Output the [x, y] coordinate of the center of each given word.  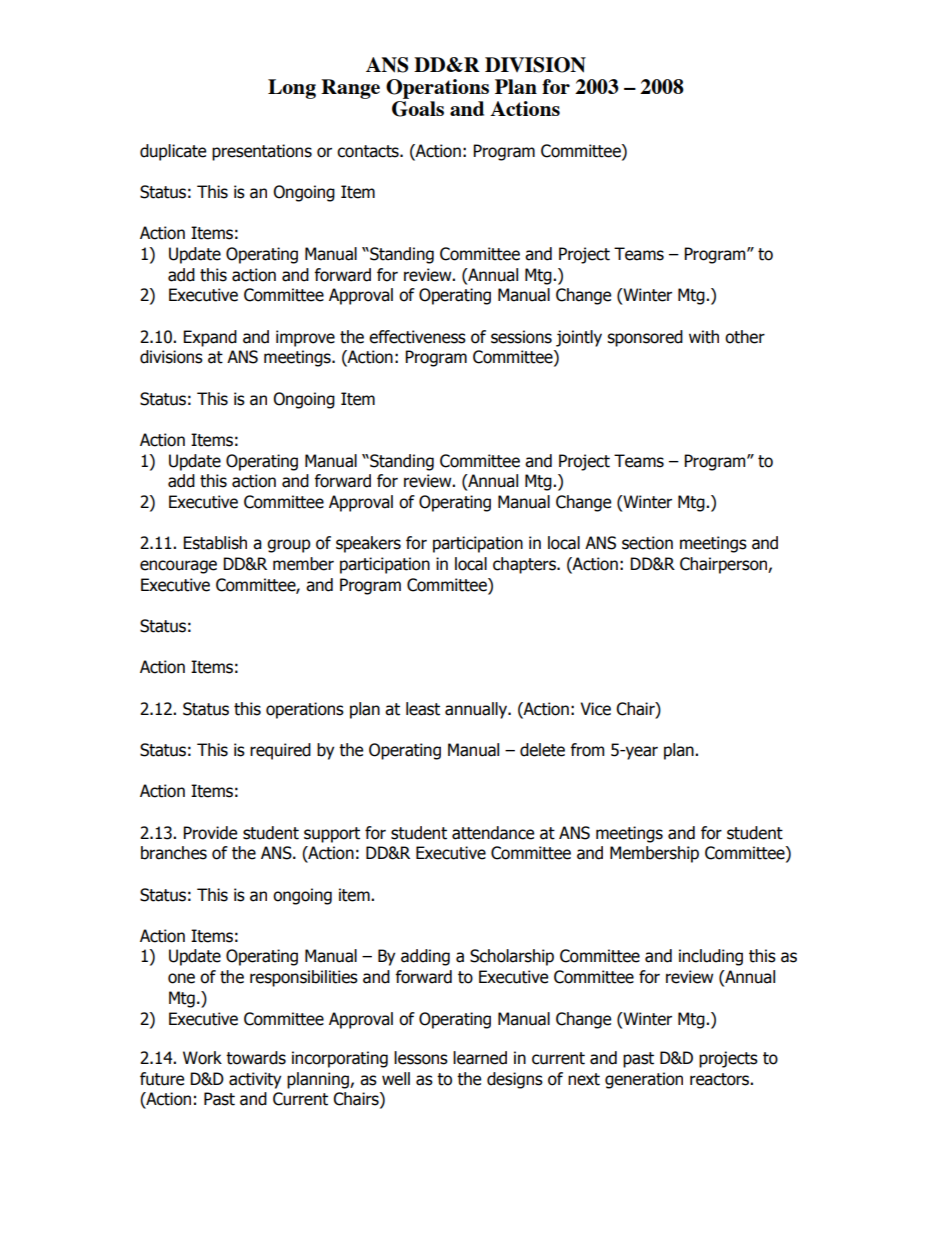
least [423, 709]
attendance [493, 833]
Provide [210, 833]
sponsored [645, 338]
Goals [418, 109]
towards [256, 1058]
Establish [215, 543]
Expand [210, 338]
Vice [595, 709]
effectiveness [417, 337]
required [280, 751]
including [711, 957]
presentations [262, 152]
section [647, 543]
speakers [368, 544]
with [704, 337]
